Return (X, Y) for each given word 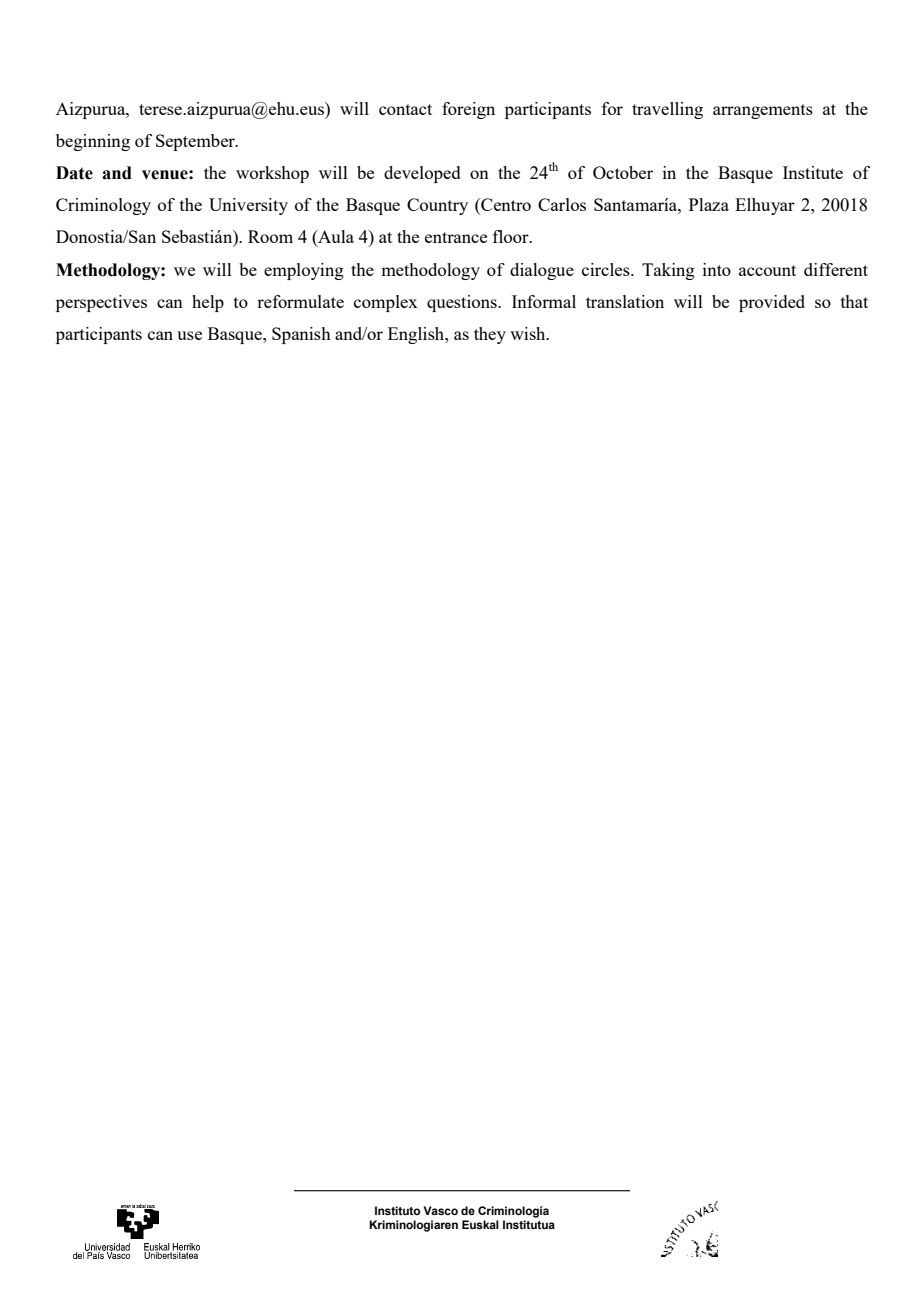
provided (772, 303)
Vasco (441, 1210)
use (189, 335)
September (196, 142)
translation (625, 301)
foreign (468, 110)
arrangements (763, 111)
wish (529, 333)
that (854, 301)
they (490, 335)
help (208, 303)
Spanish (301, 335)
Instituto (397, 1210)
